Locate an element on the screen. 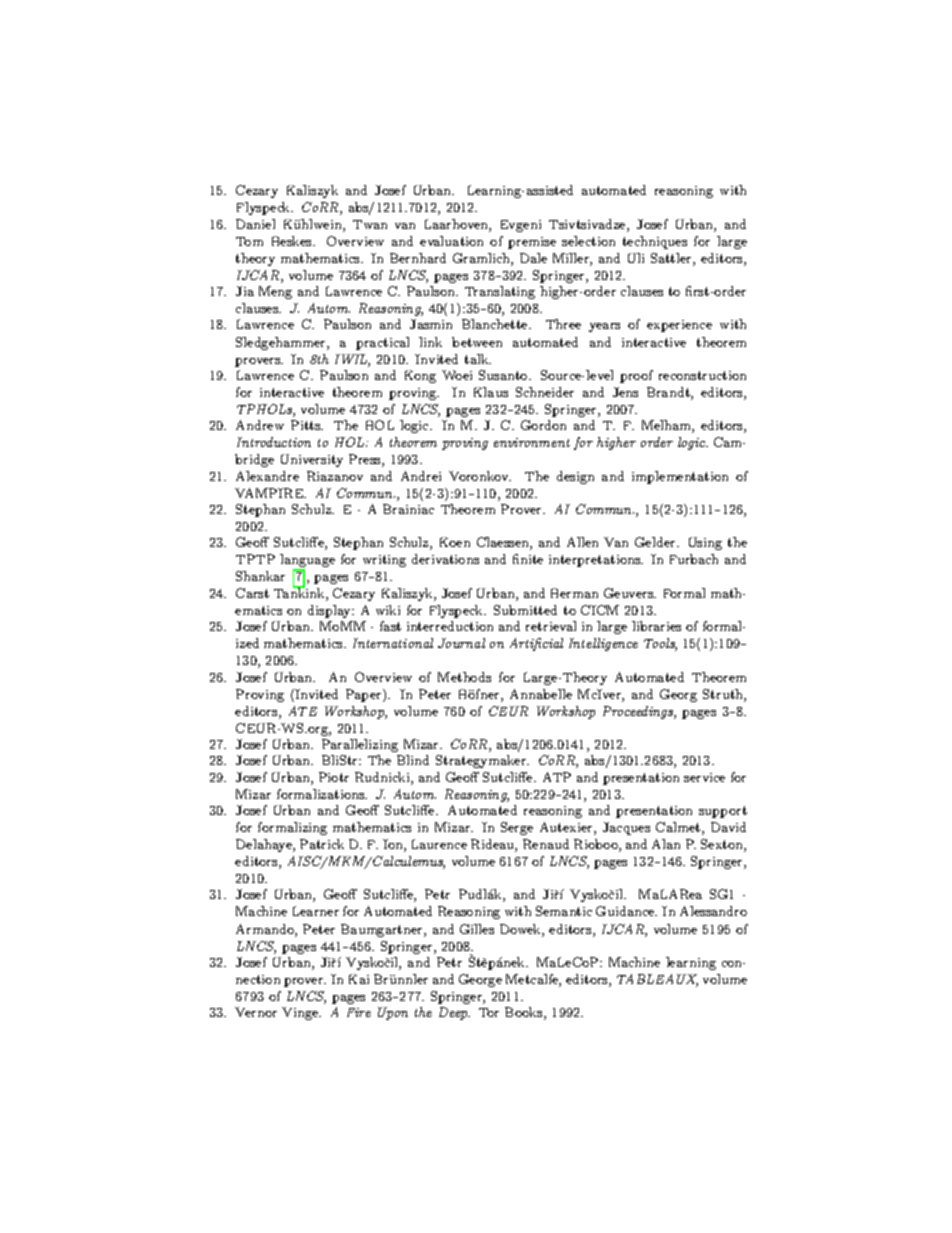 This screenshot has height=1233, width=952. Journal is located at coordinates (461, 643).
